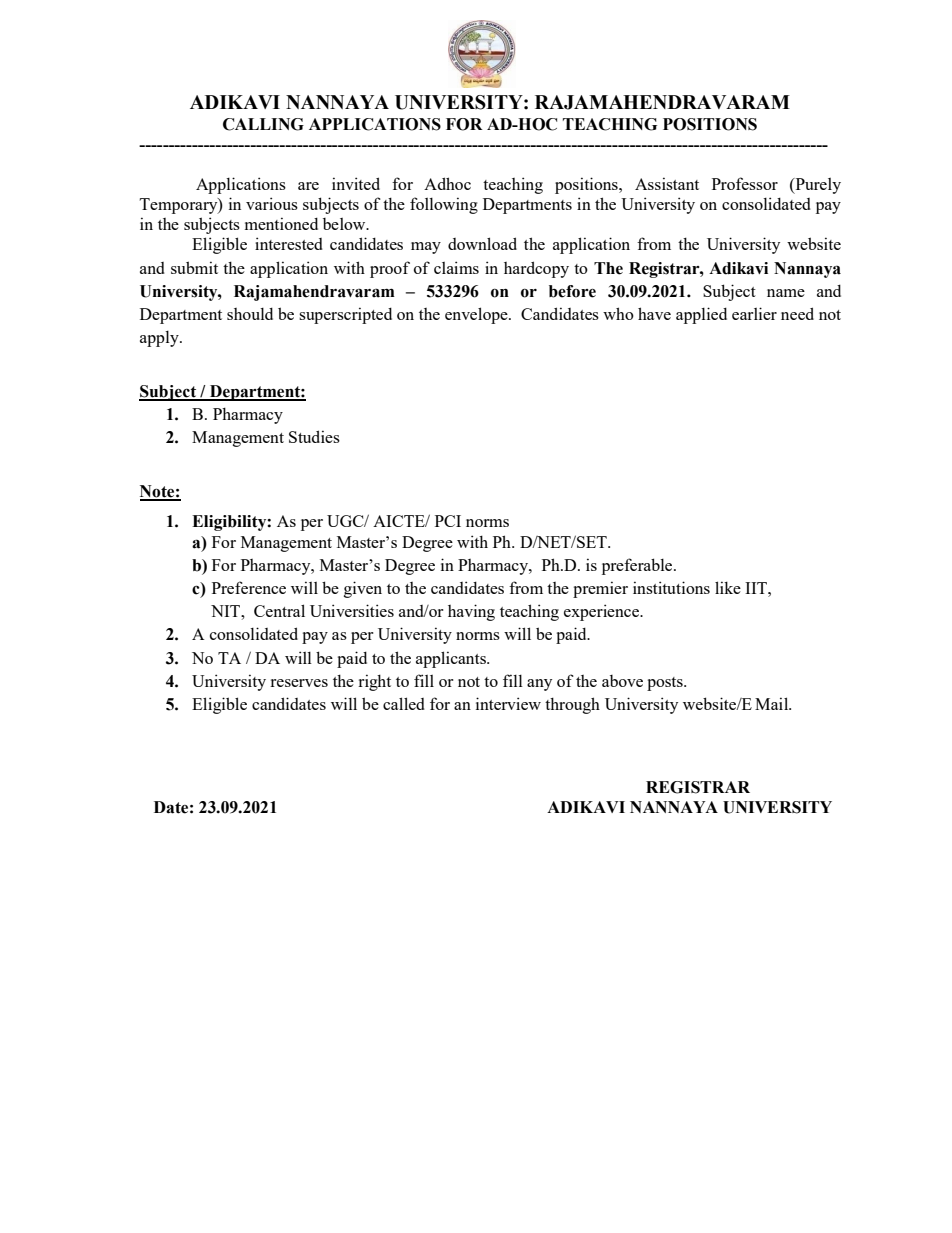  I want to click on Adhoc, so click(447, 183).
